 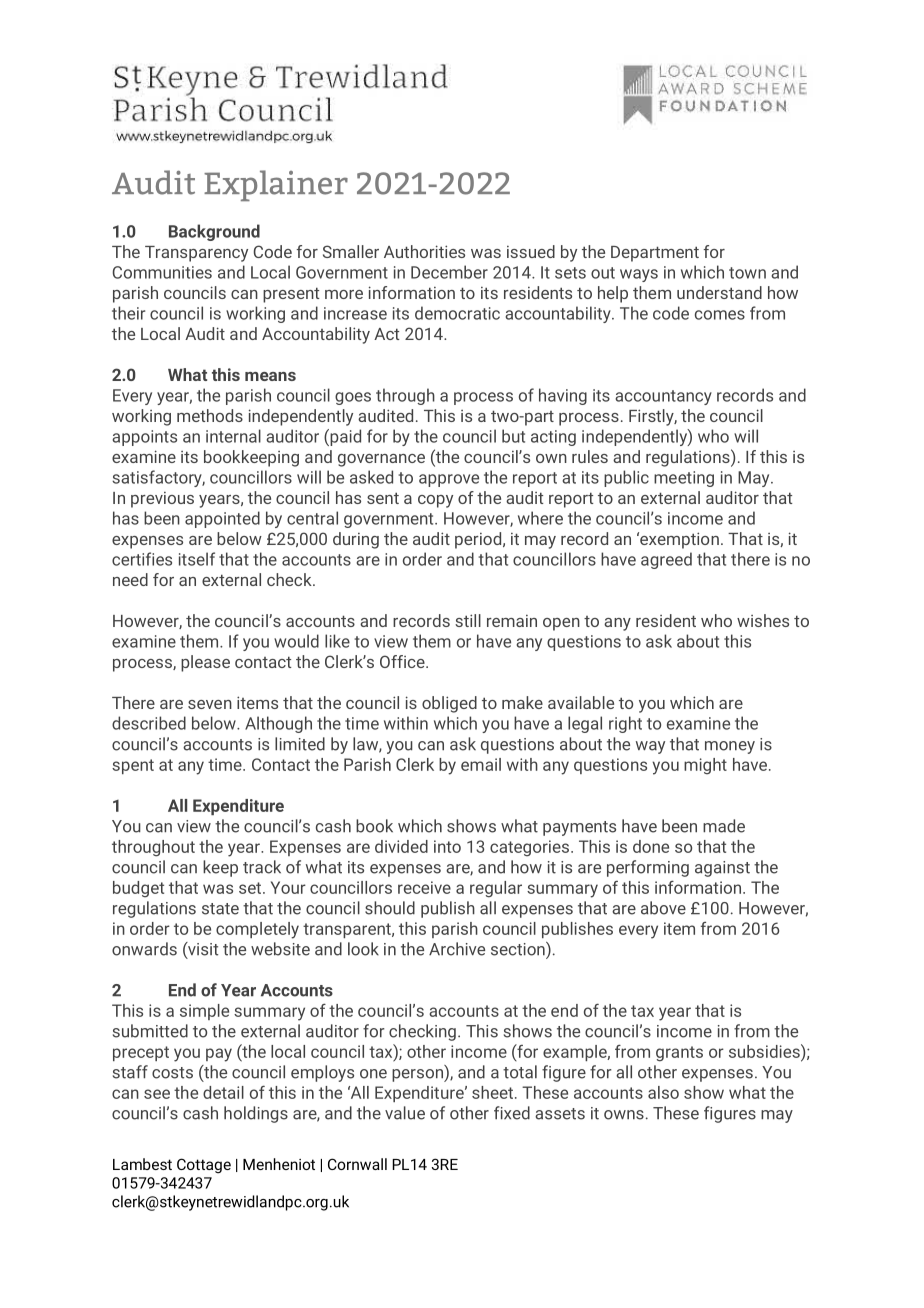 What do you see at coordinates (663, 908) in the image?
I see `above` at bounding box center [663, 908].
